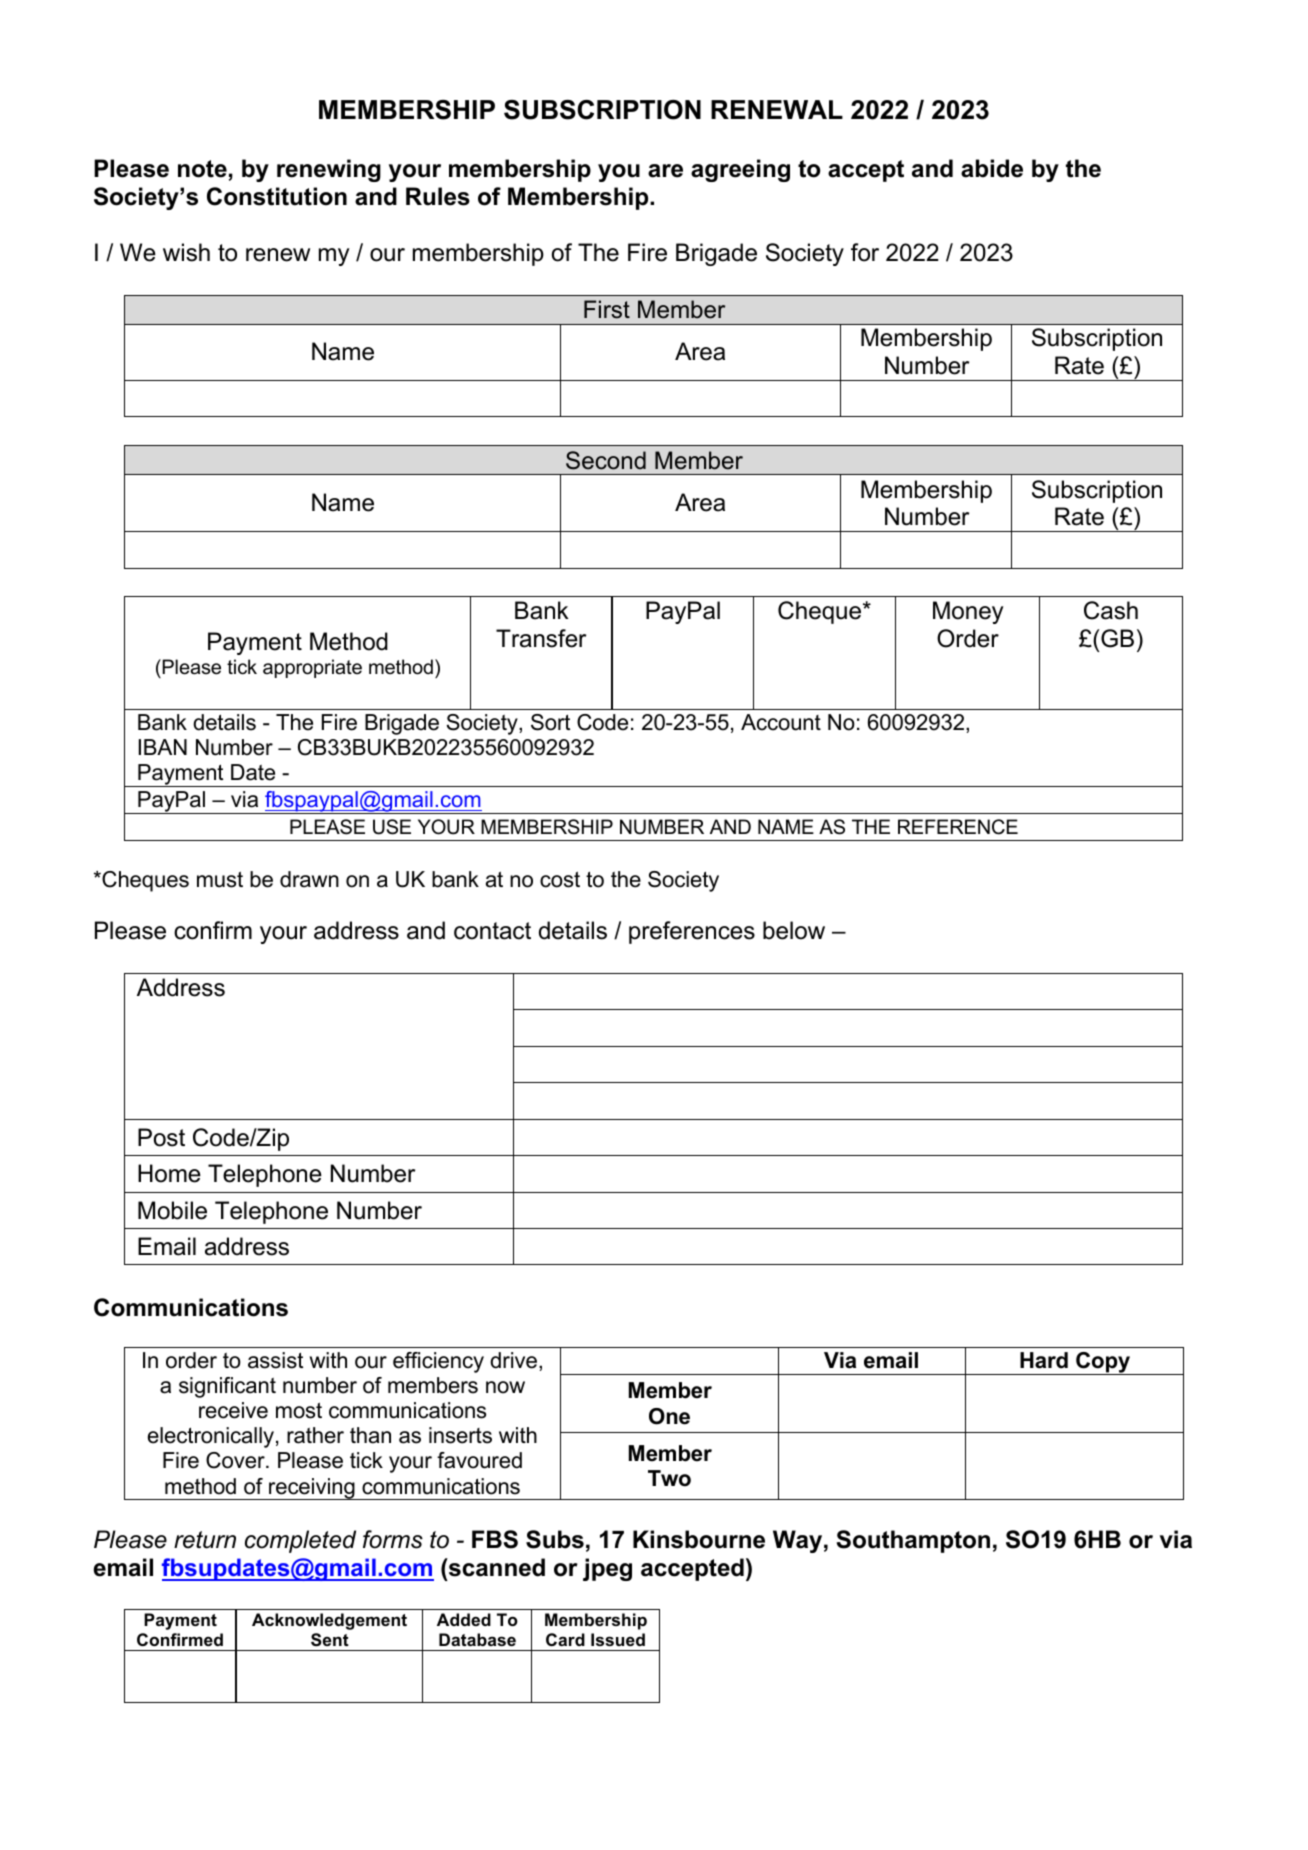 Image resolution: width=1308 pixels, height=1850 pixels. Describe the element at coordinates (992, 168) in the screenshot. I see `abide` at that location.
